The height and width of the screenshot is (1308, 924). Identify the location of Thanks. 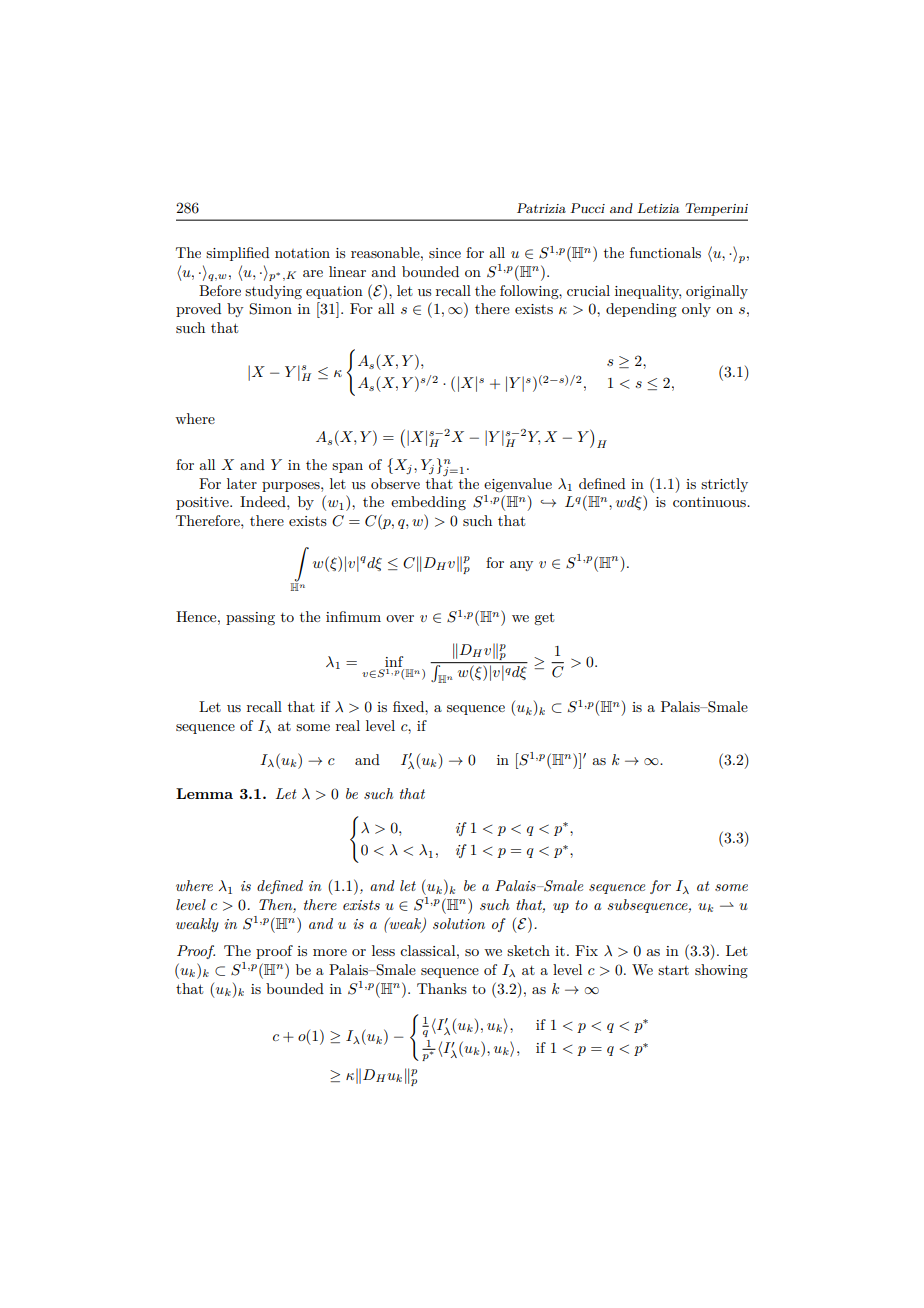
(442, 988).
